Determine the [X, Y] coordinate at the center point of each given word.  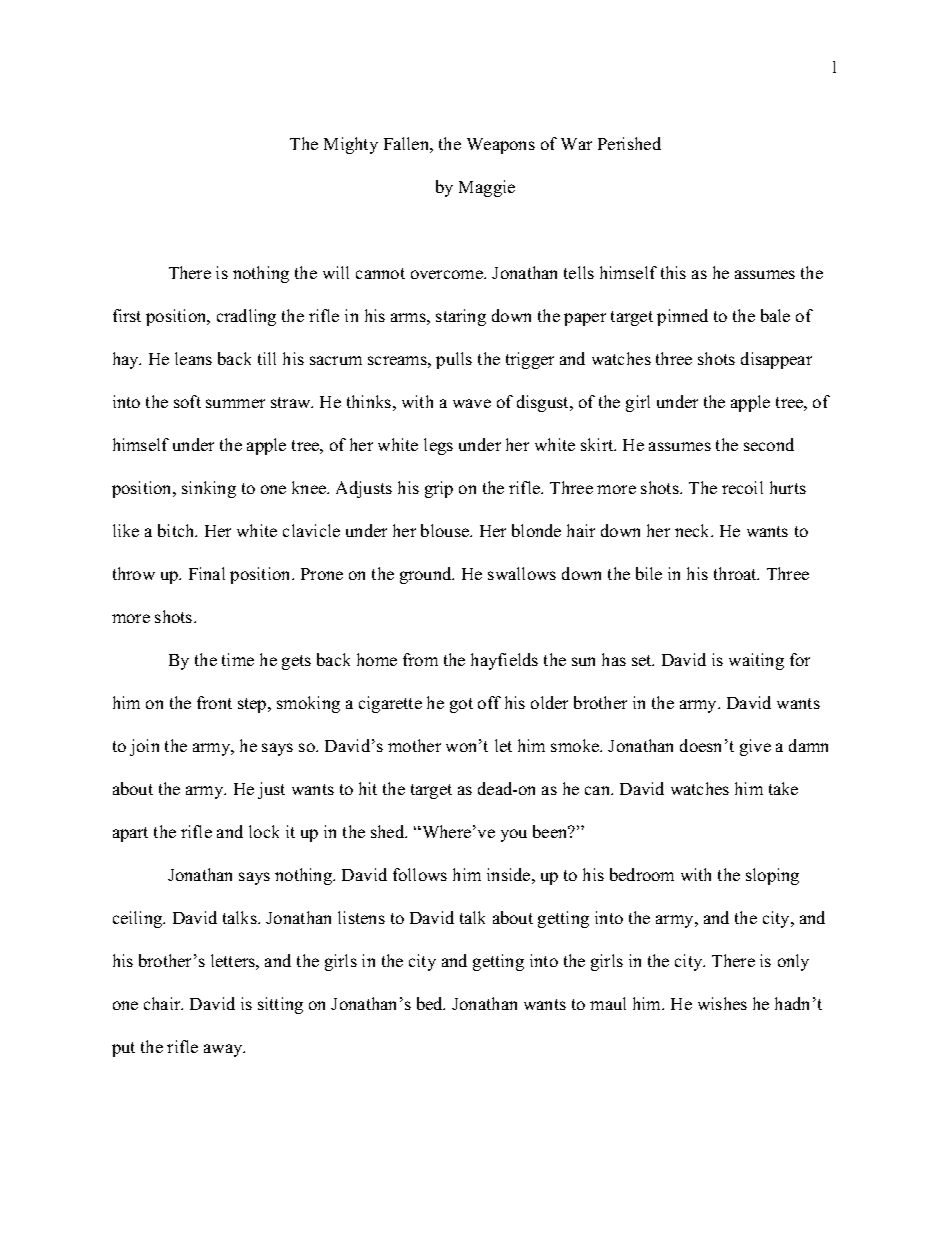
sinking [209, 489]
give [755, 747]
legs [438, 446]
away [224, 1050]
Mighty [351, 145]
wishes [722, 1003]
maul [608, 1003]
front [214, 702]
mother [414, 745]
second [769, 444]
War [576, 144]
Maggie [487, 188]
